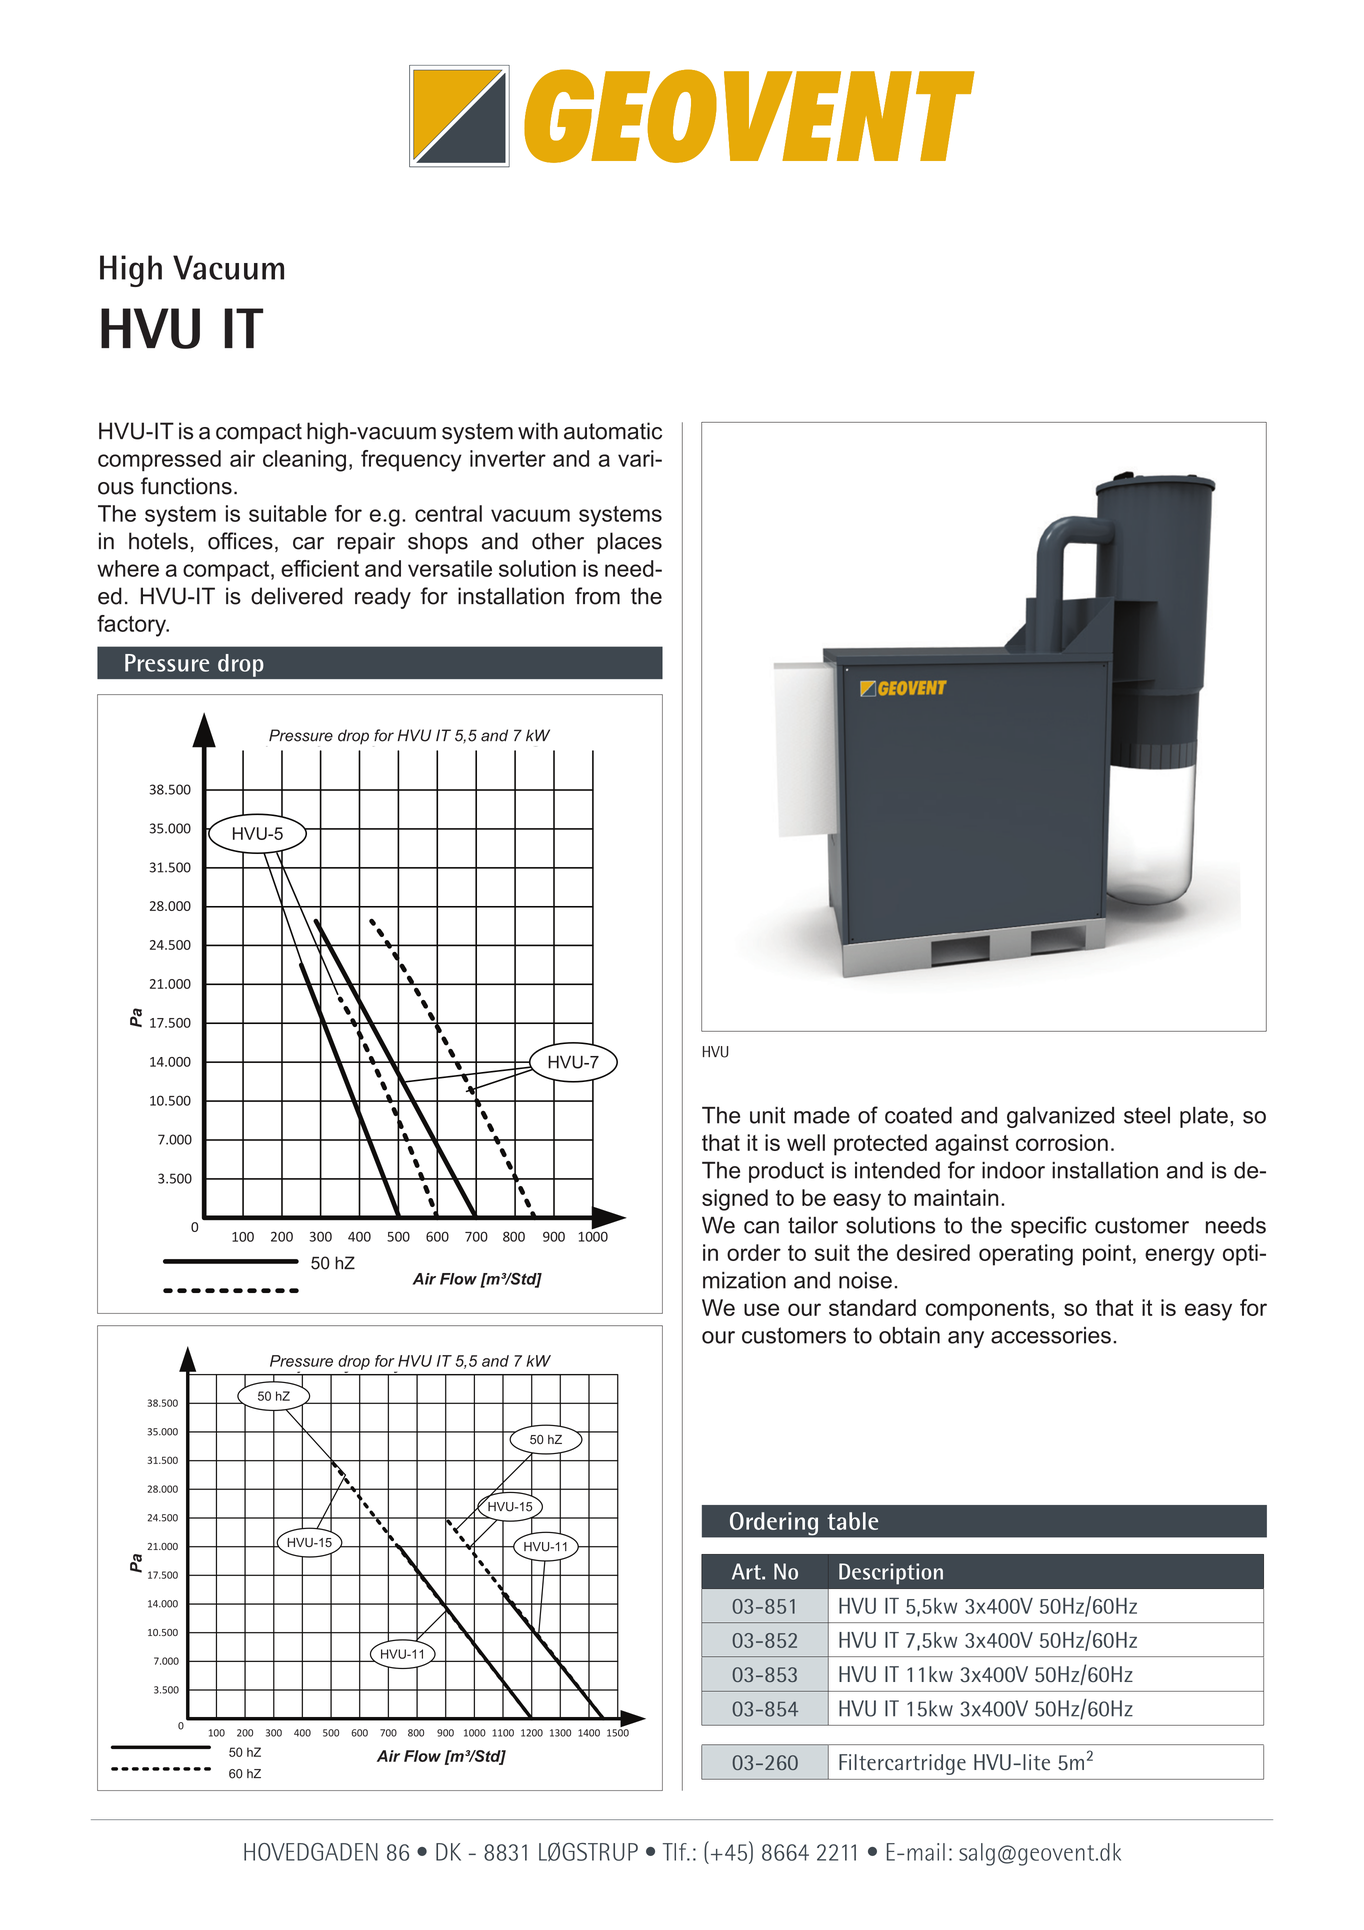  Describe the element at coordinates (597, 596) in the document. I see `from` at that location.
